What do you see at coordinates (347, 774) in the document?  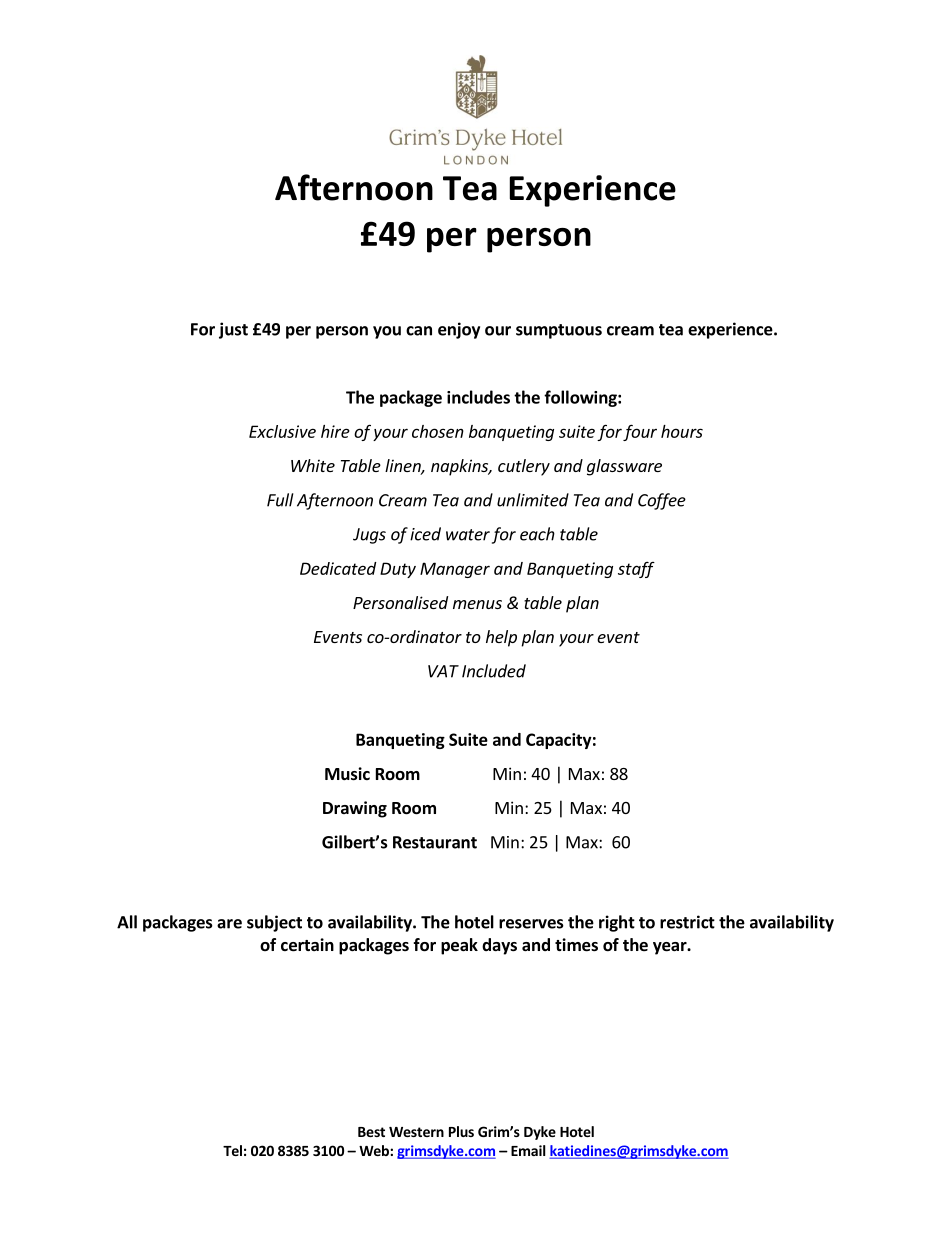 I see `Music` at bounding box center [347, 774].
